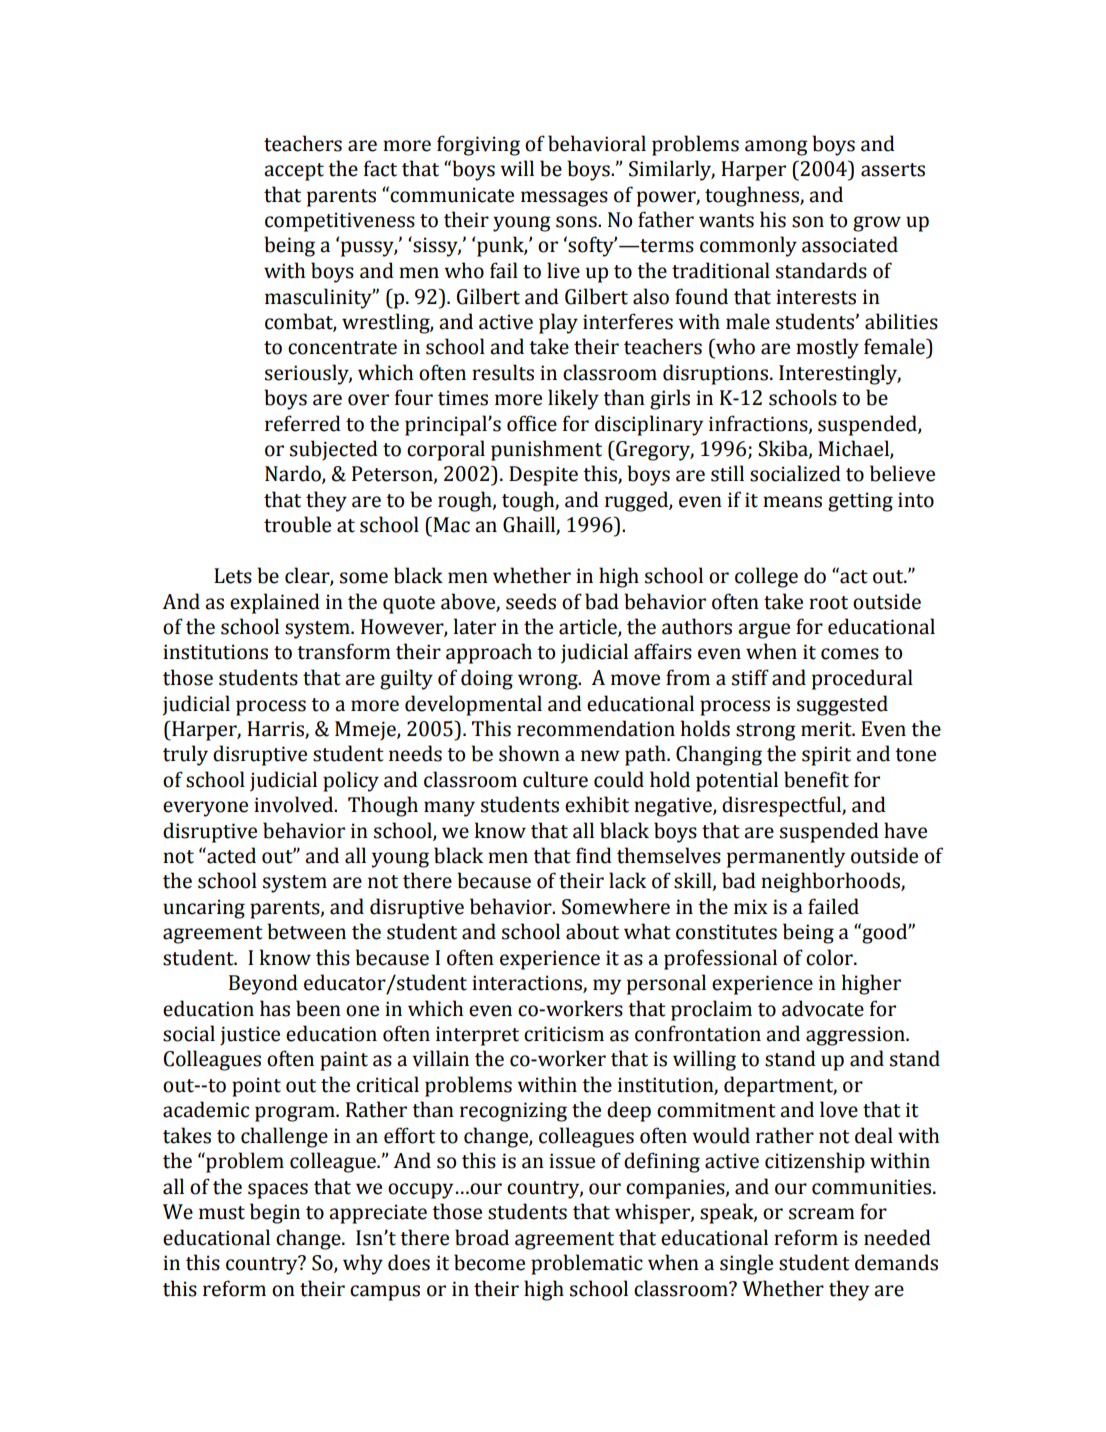 Image resolution: width=1106 pixels, height=1432 pixels. Describe the element at coordinates (828, 603) in the document. I see `root` at that location.
